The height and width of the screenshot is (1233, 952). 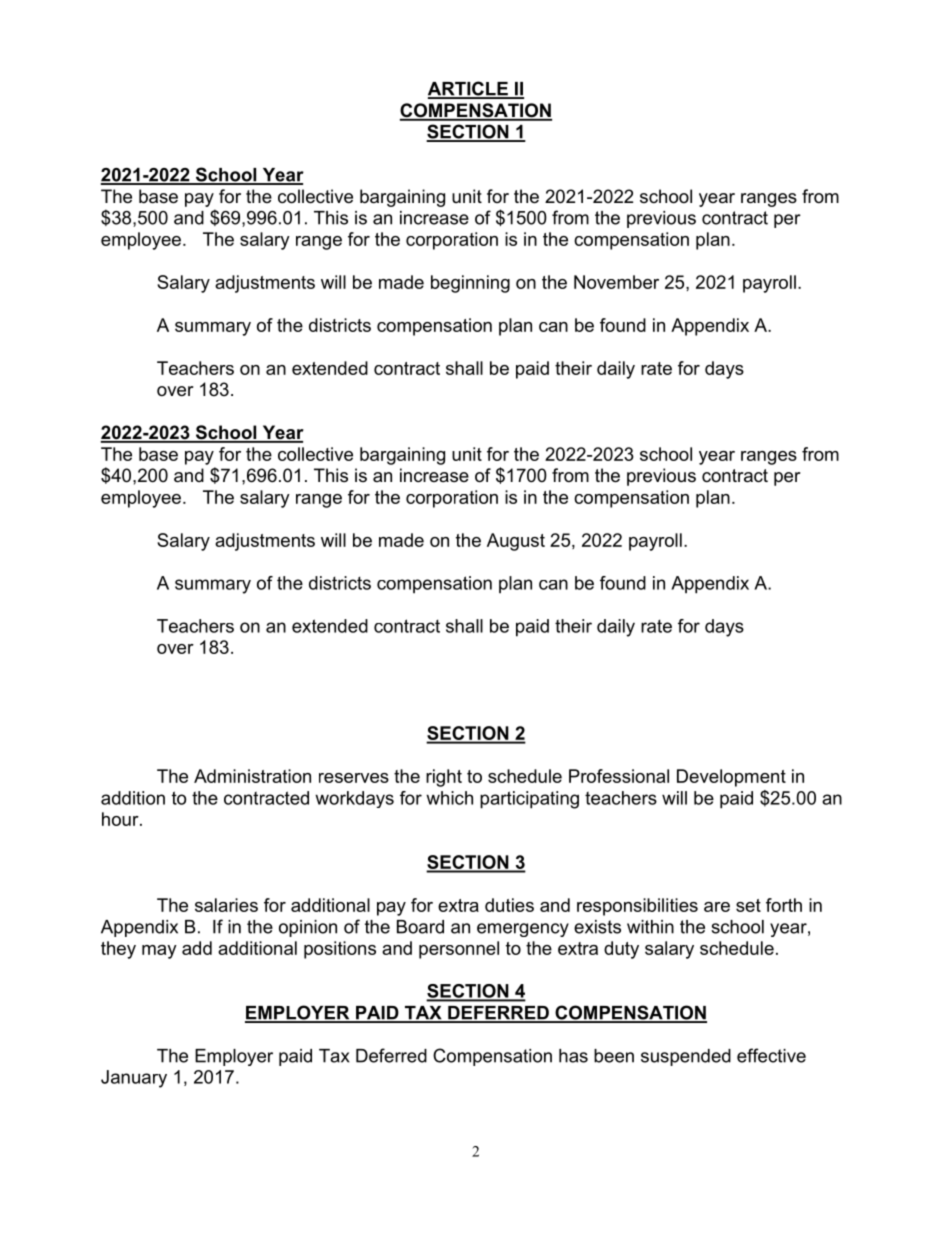 I want to click on are, so click(x=717, y=907).
